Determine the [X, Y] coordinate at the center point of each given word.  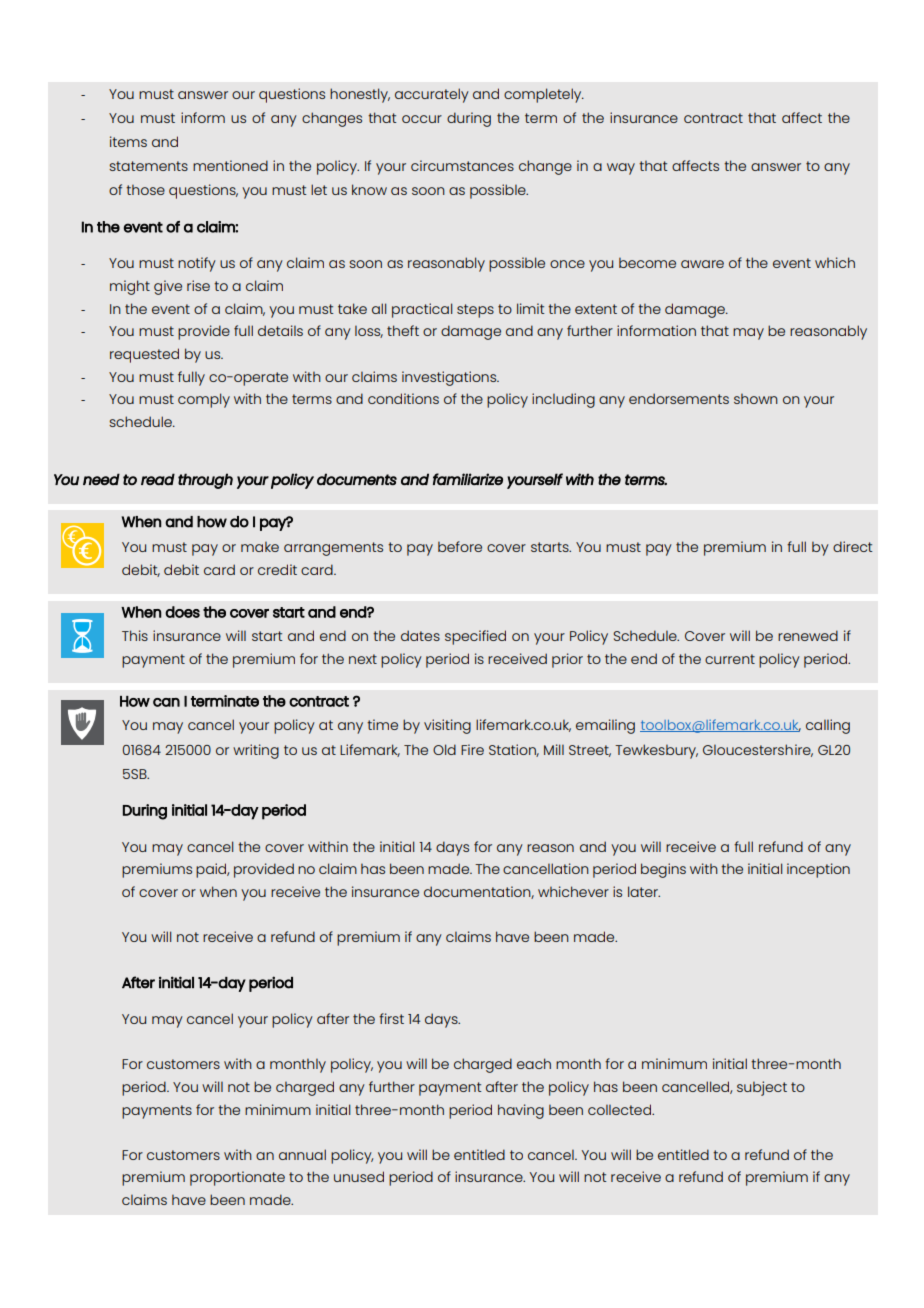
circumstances [462, 165]
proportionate [237, 1178]
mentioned [230, 165]
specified [475, 637]
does [182, 612]
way [621, 169]
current [730, 659]
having [521, 1111]
